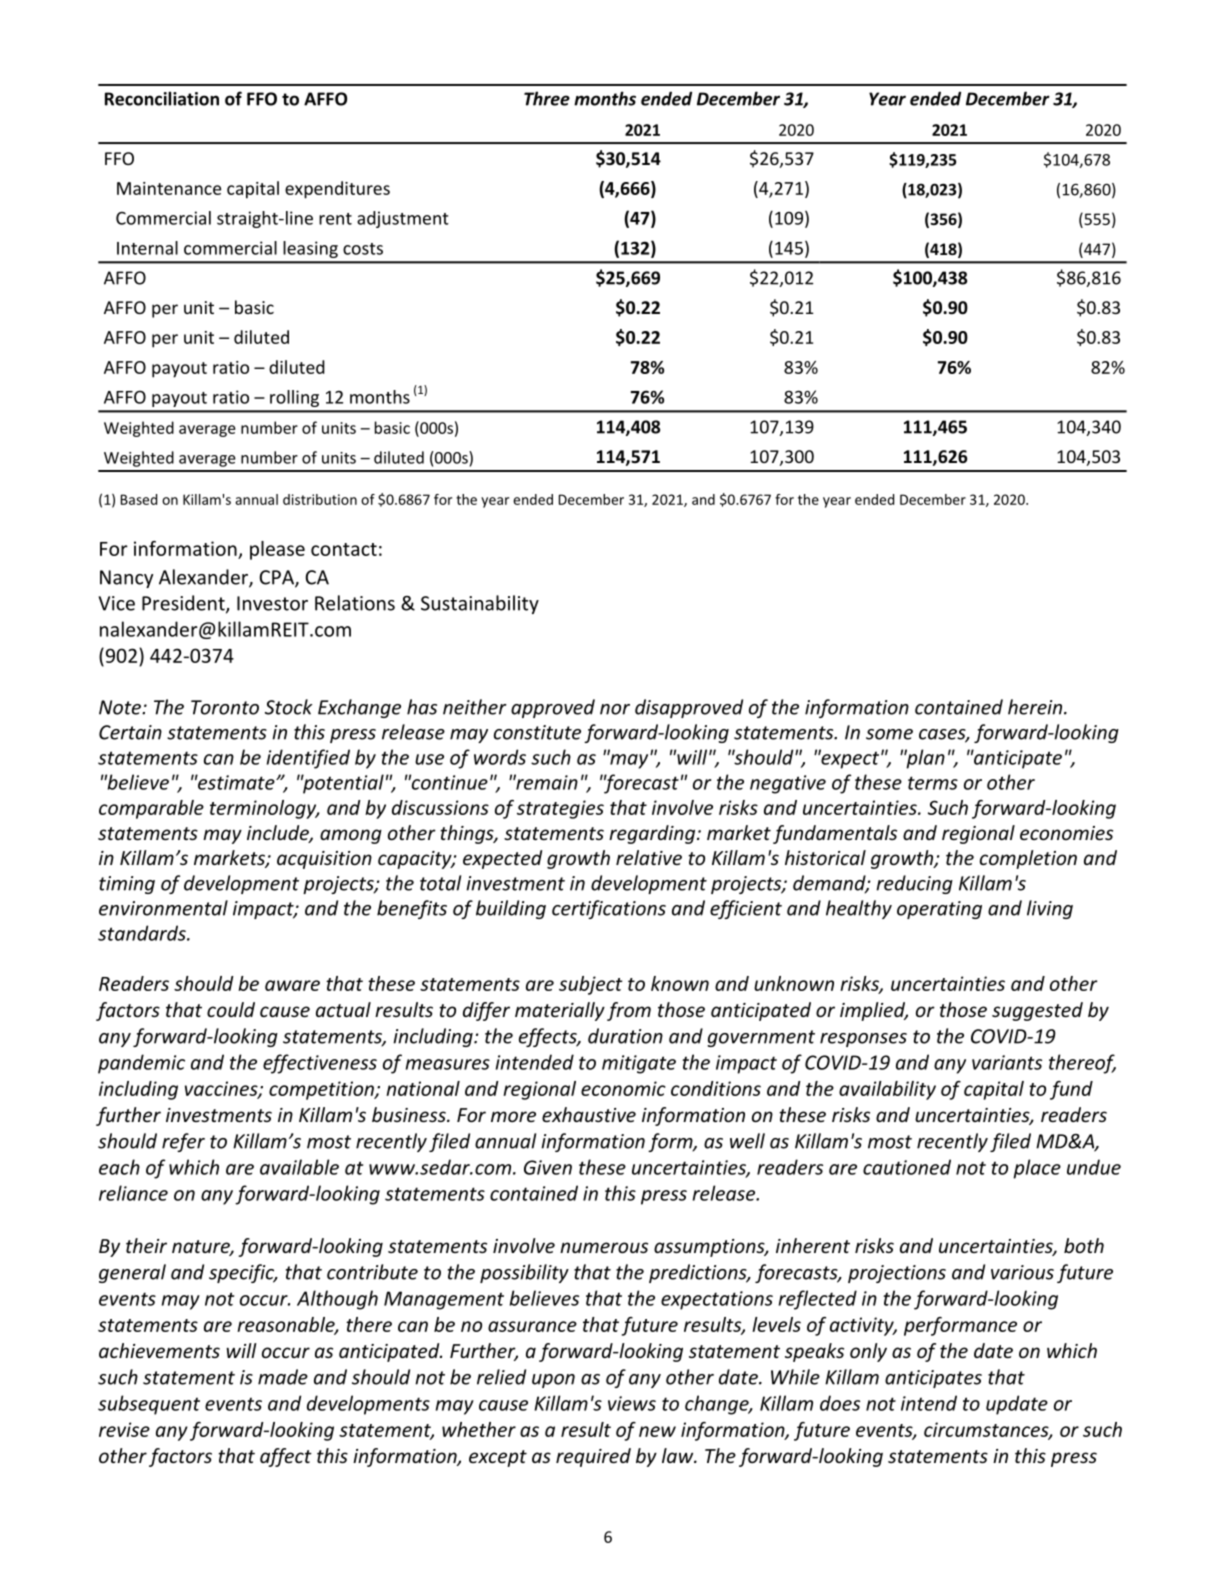 The width and height of the page is (1216, 1574). What do you see at coordinates (933, 783) in the page?
I see `terms` at bounding box center [933, 783].
